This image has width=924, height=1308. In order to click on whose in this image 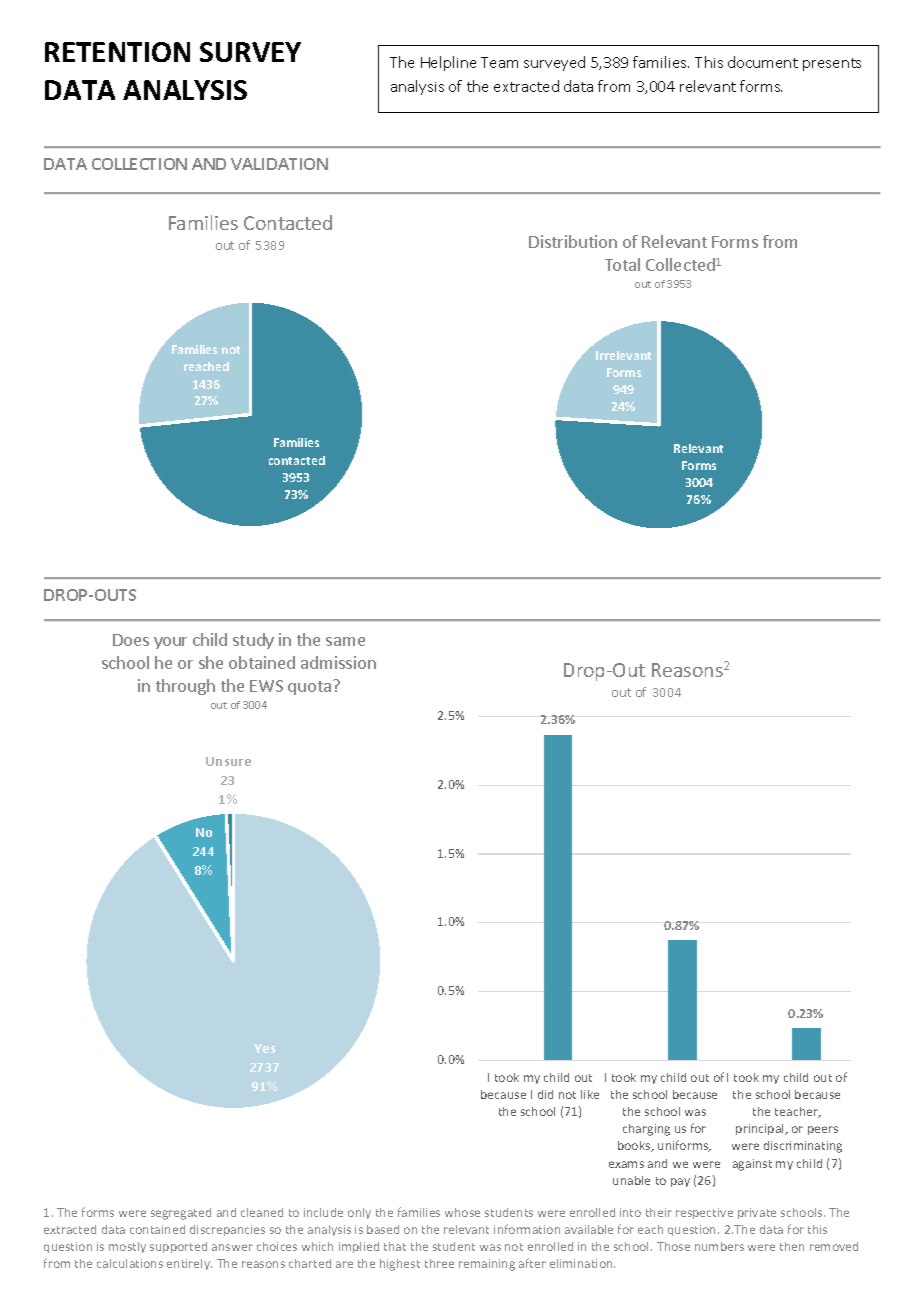, I will do `click(462, 1212)`.
